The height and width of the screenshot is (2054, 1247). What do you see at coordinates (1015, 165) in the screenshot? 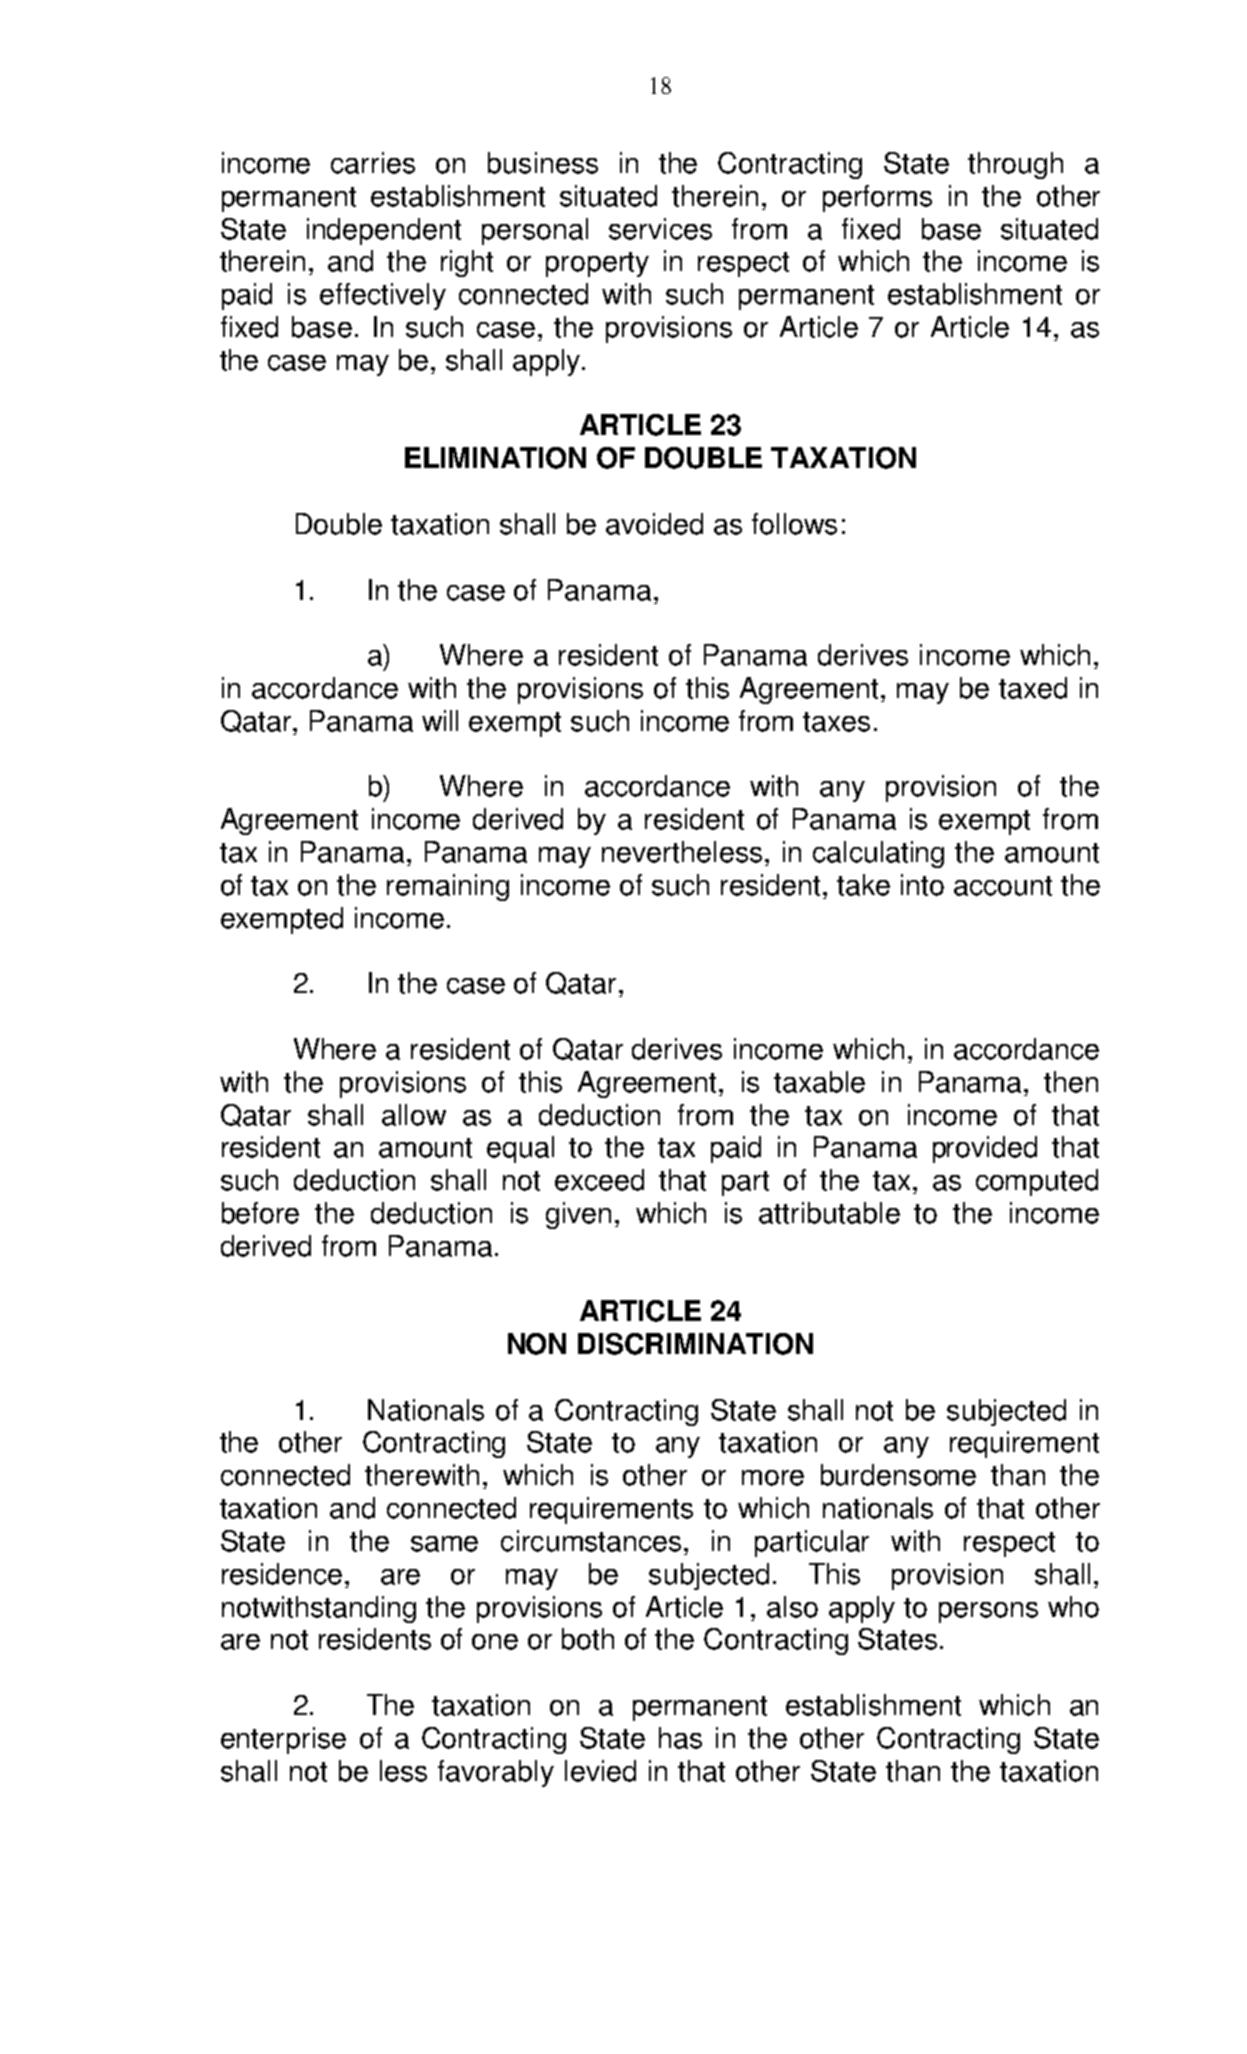
I see `through` at bounding box center [1015, 165].
